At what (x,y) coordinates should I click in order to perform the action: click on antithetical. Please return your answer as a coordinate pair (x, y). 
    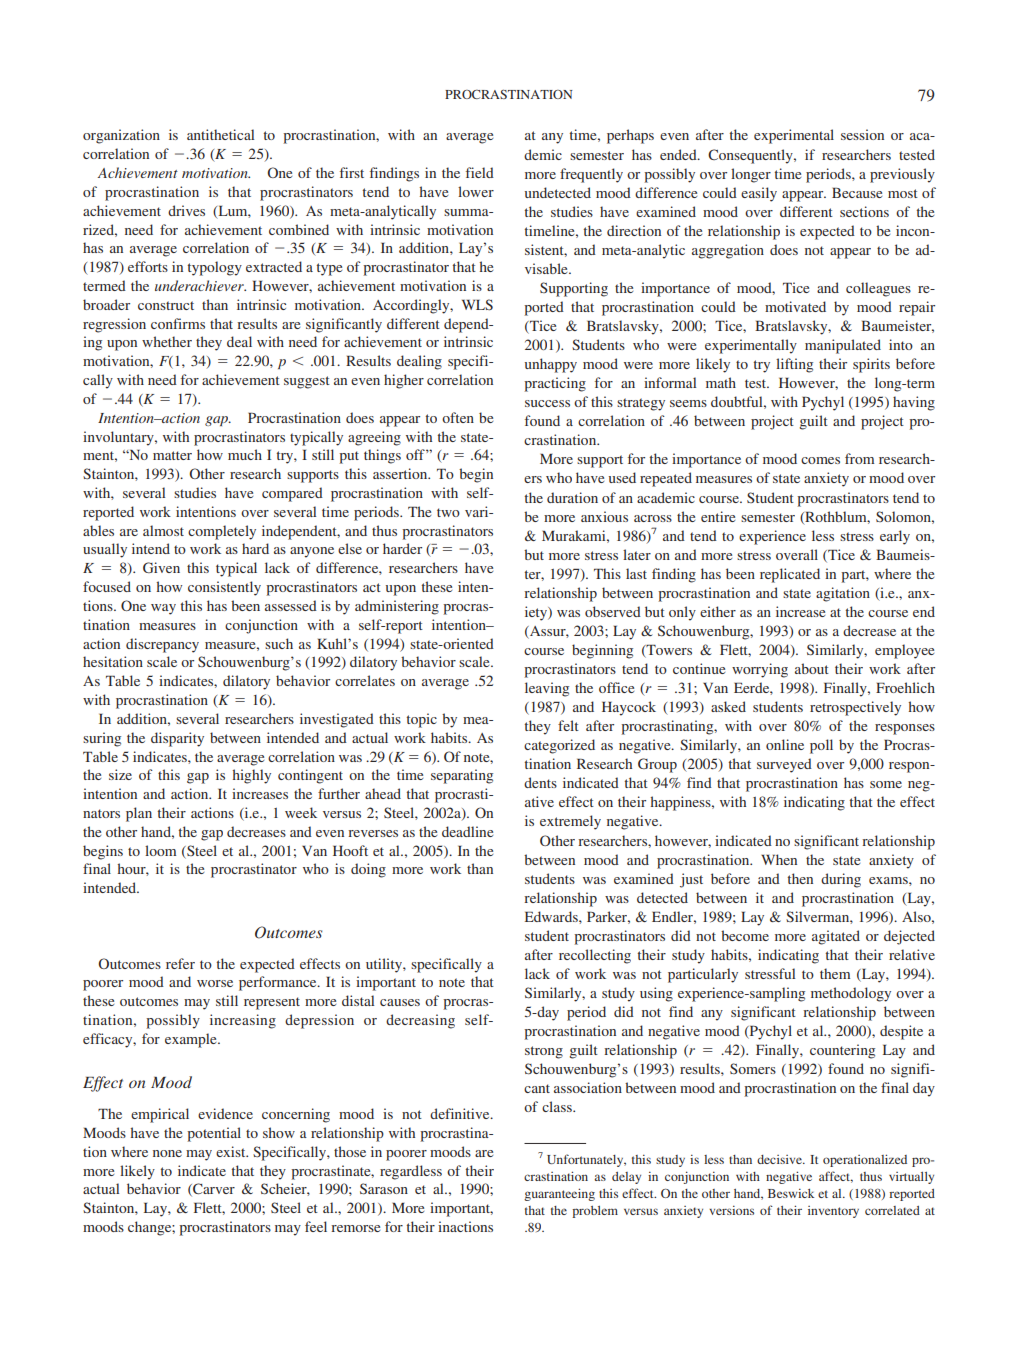
    Looking at the image, I should click on (220, 134).
